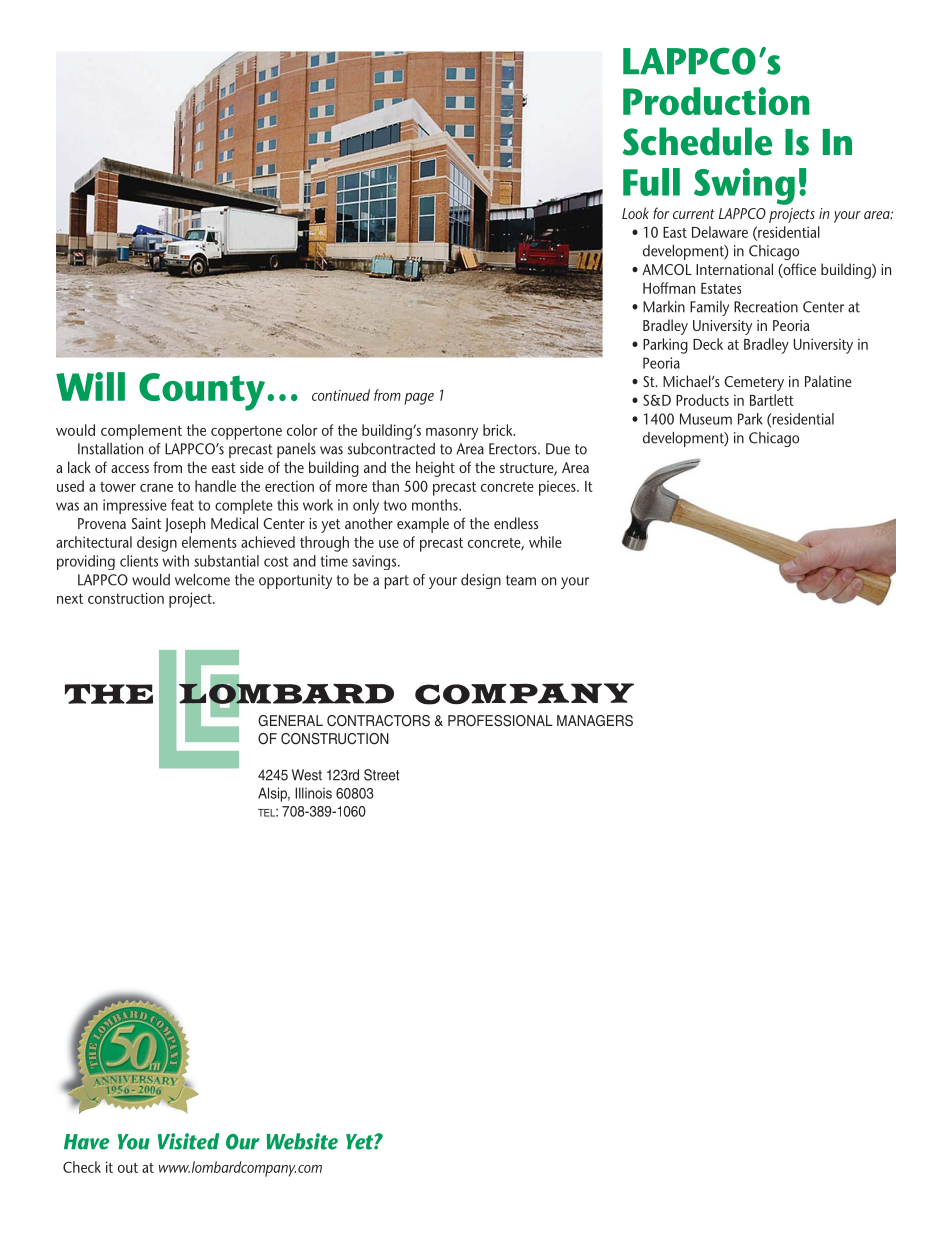  Describe the element at coordinates (313, 793) in the screenshot. I see `Illinois` at that location.
